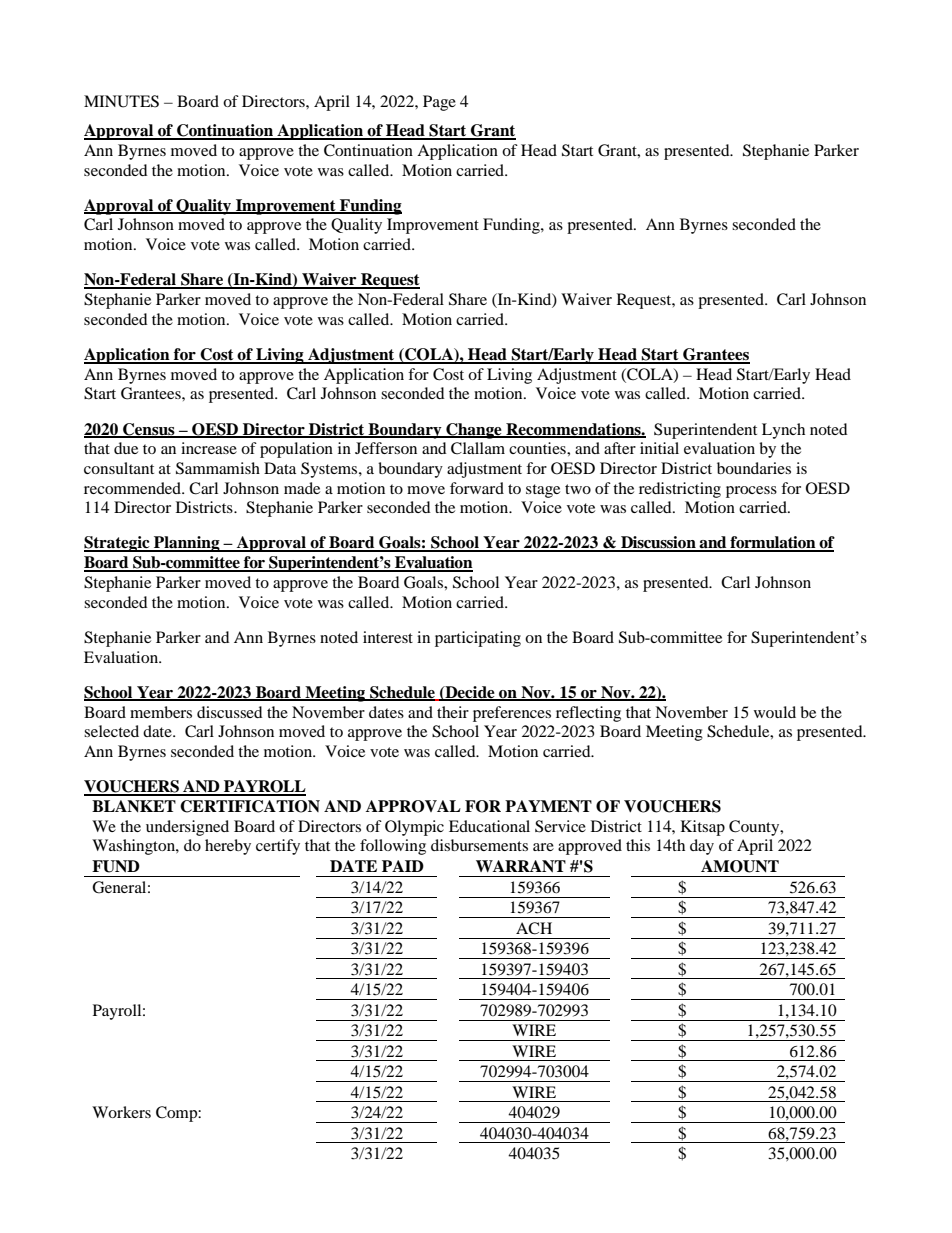  I want to click on Lynch, so click(783, 431).
